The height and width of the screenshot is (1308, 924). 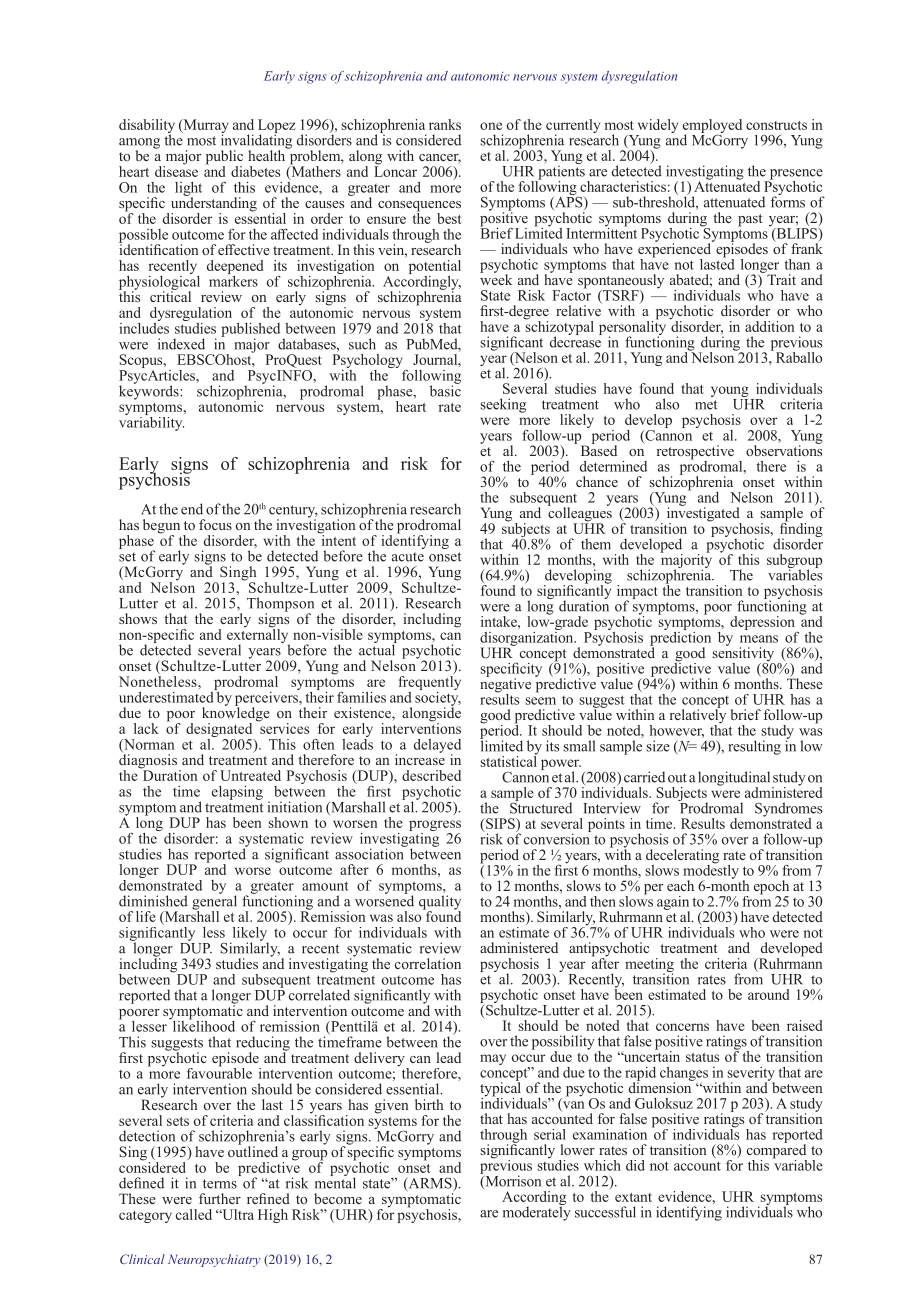 I want to click on acute, so click(x=408, y=557).
